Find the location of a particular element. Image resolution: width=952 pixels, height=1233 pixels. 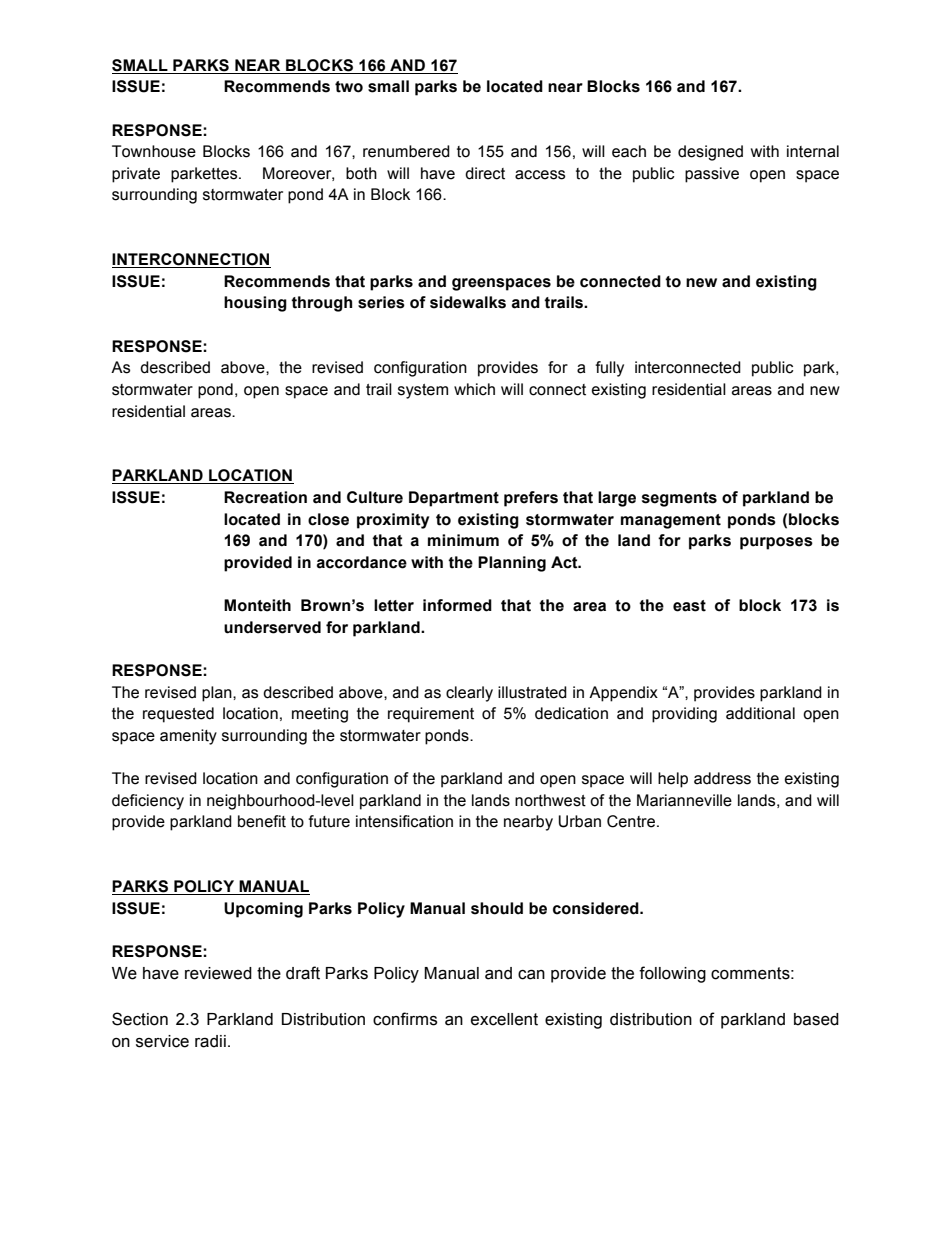

fully is located at coordinates (609, 369).
